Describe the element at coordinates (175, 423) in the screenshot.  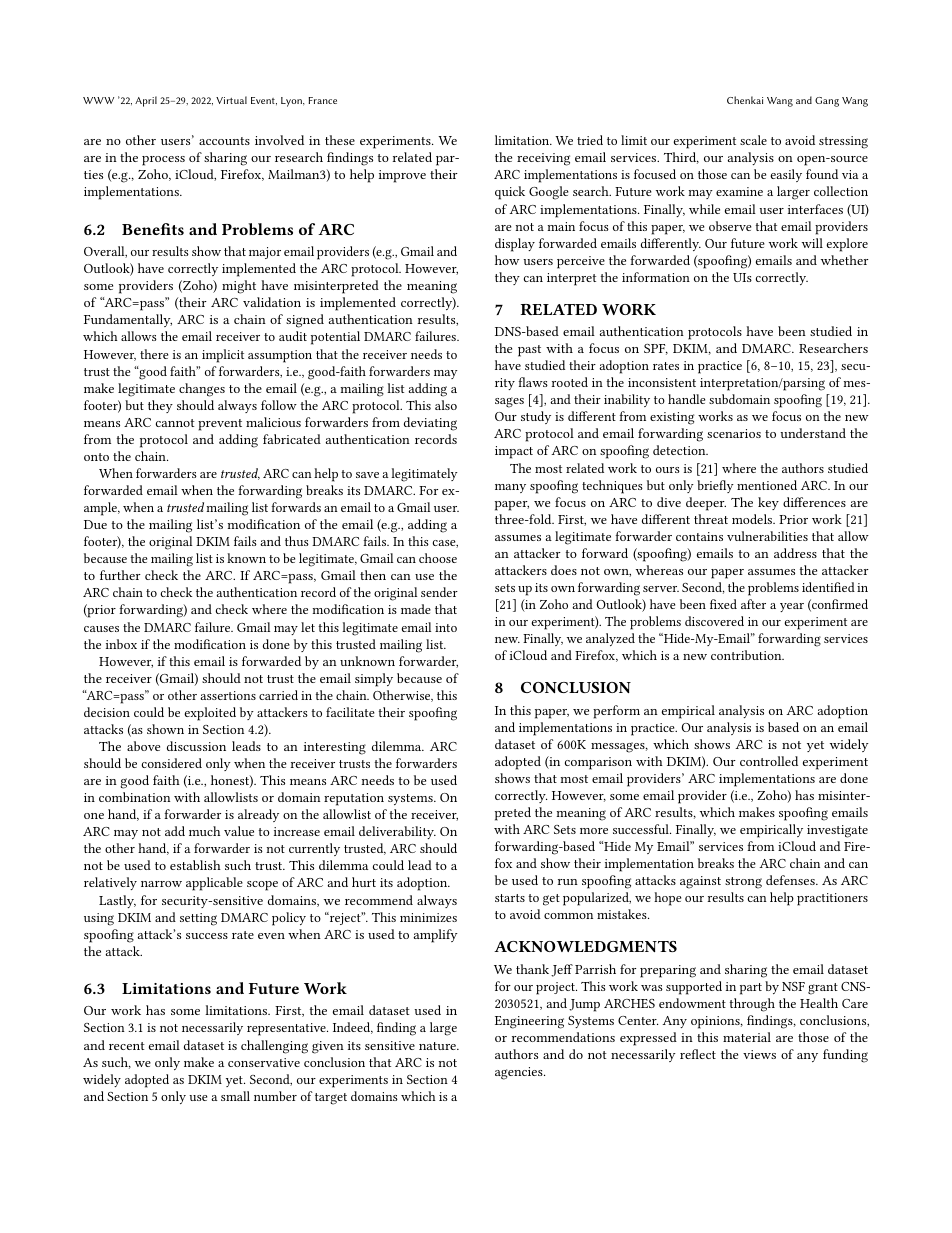
I see `cannot` at that location.
